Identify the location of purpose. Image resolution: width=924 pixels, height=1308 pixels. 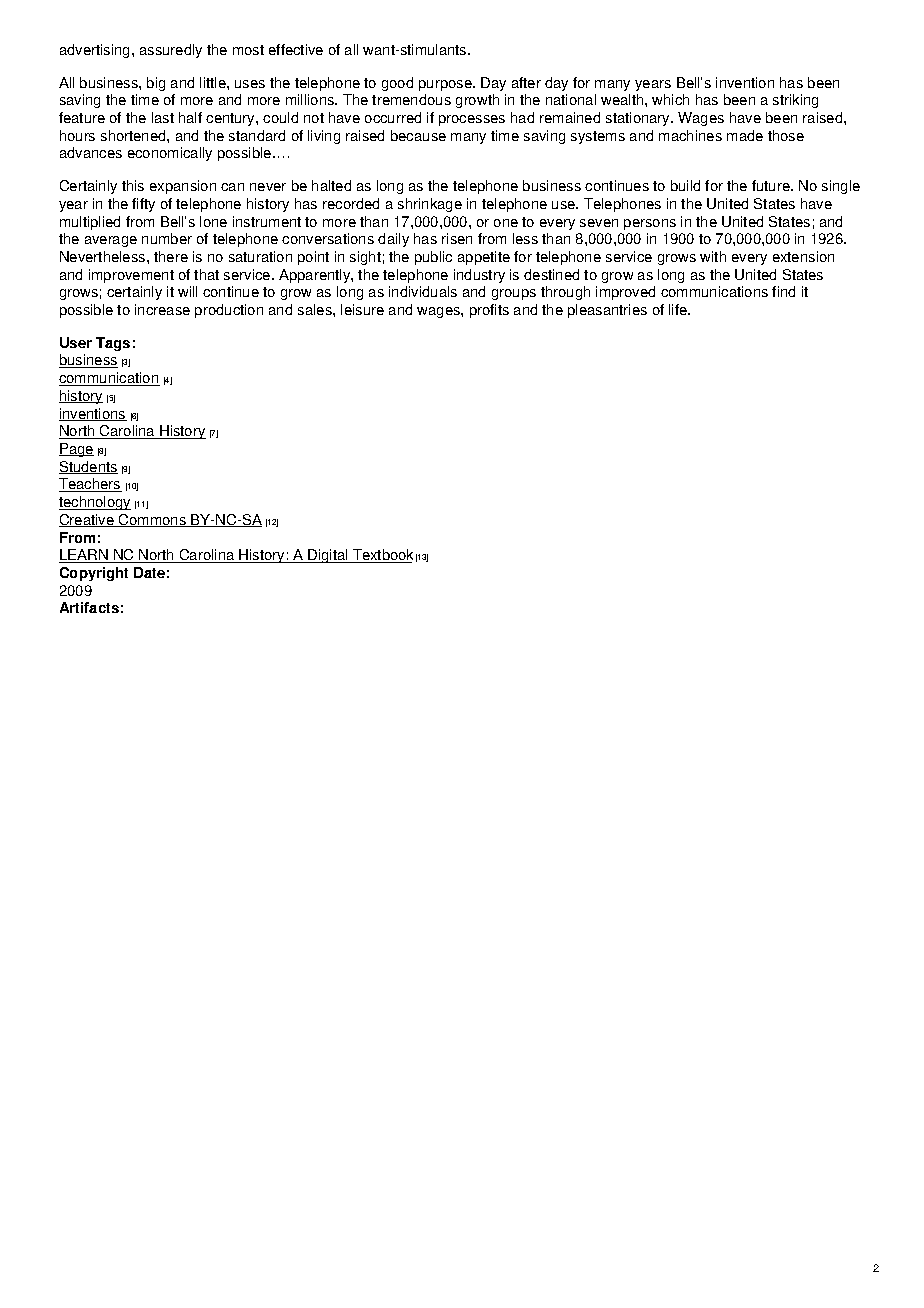
(446, 85).
